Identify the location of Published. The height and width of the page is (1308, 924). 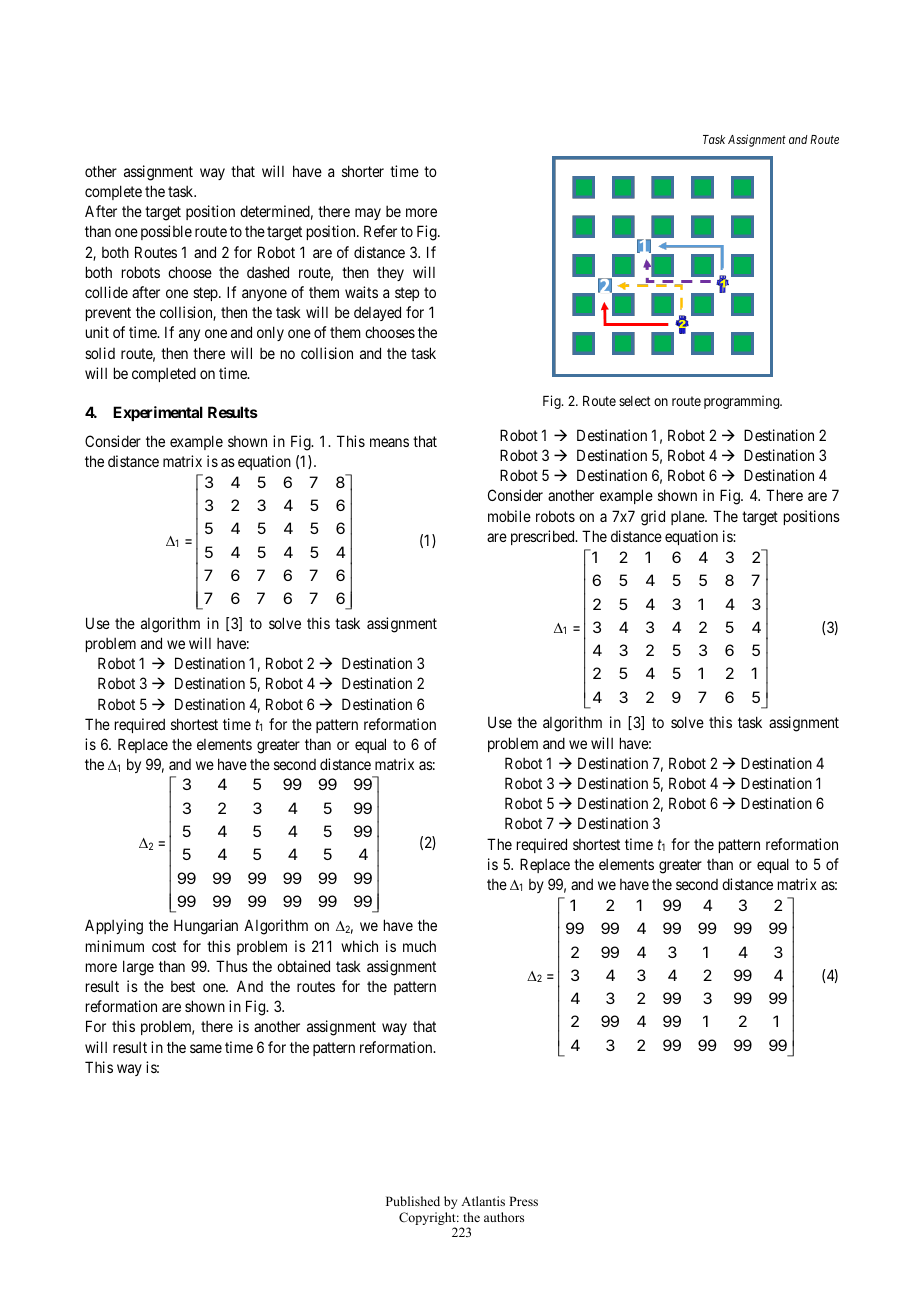
(413, 1201).
